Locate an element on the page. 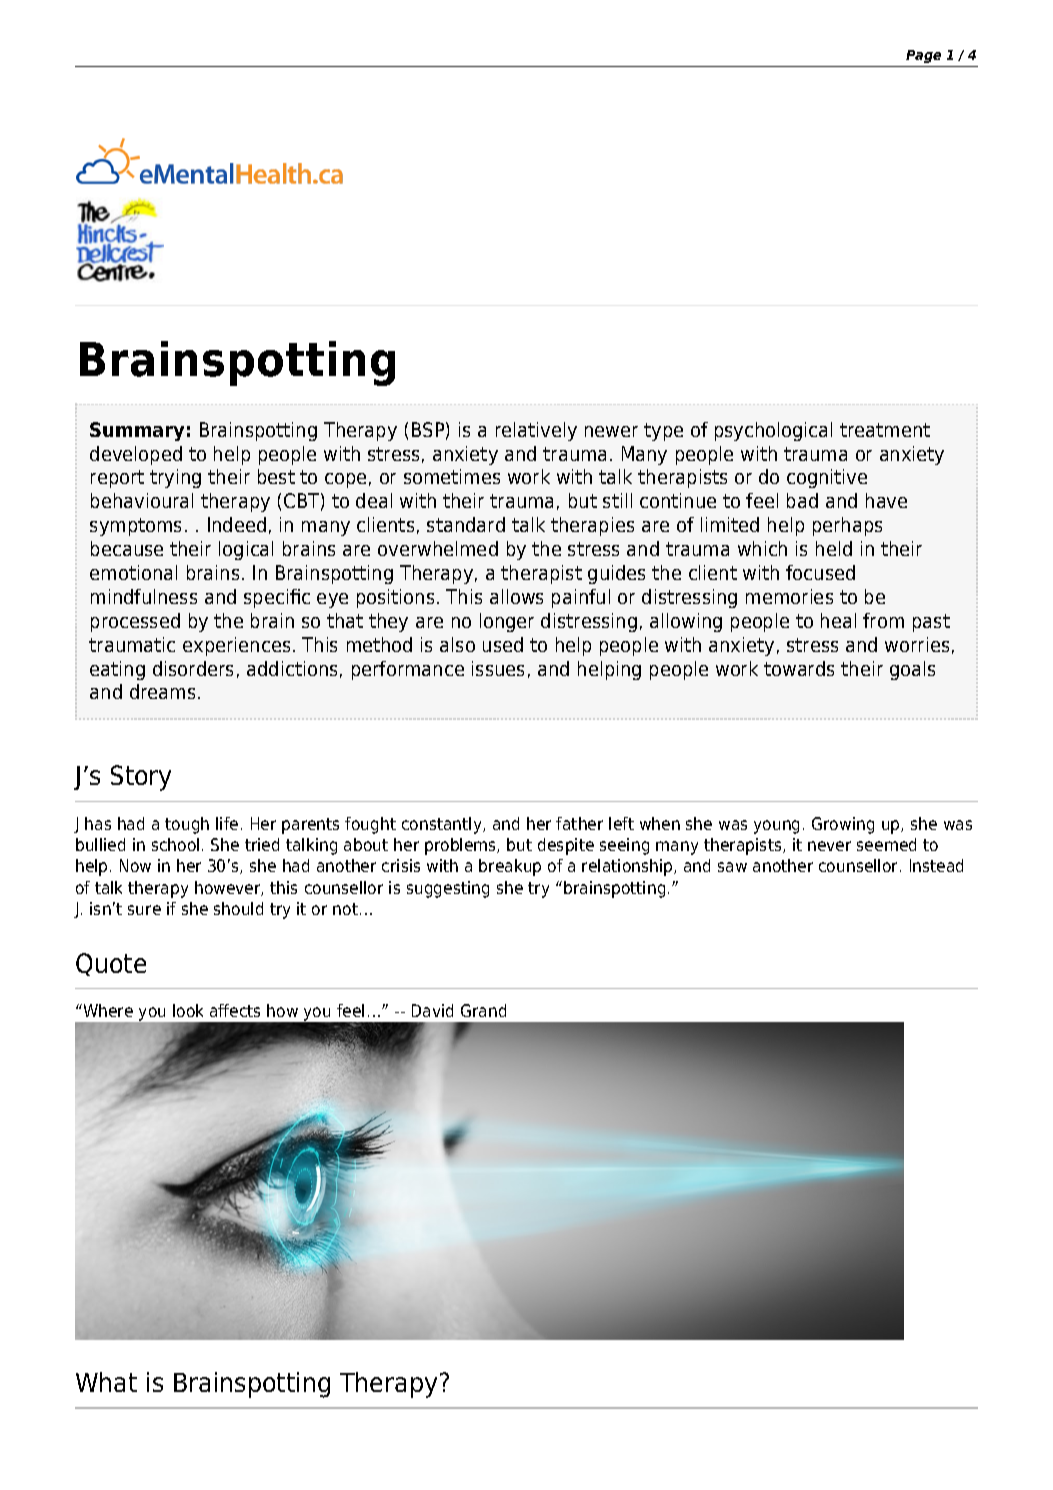  What is located at coordinates (106, 1382).
